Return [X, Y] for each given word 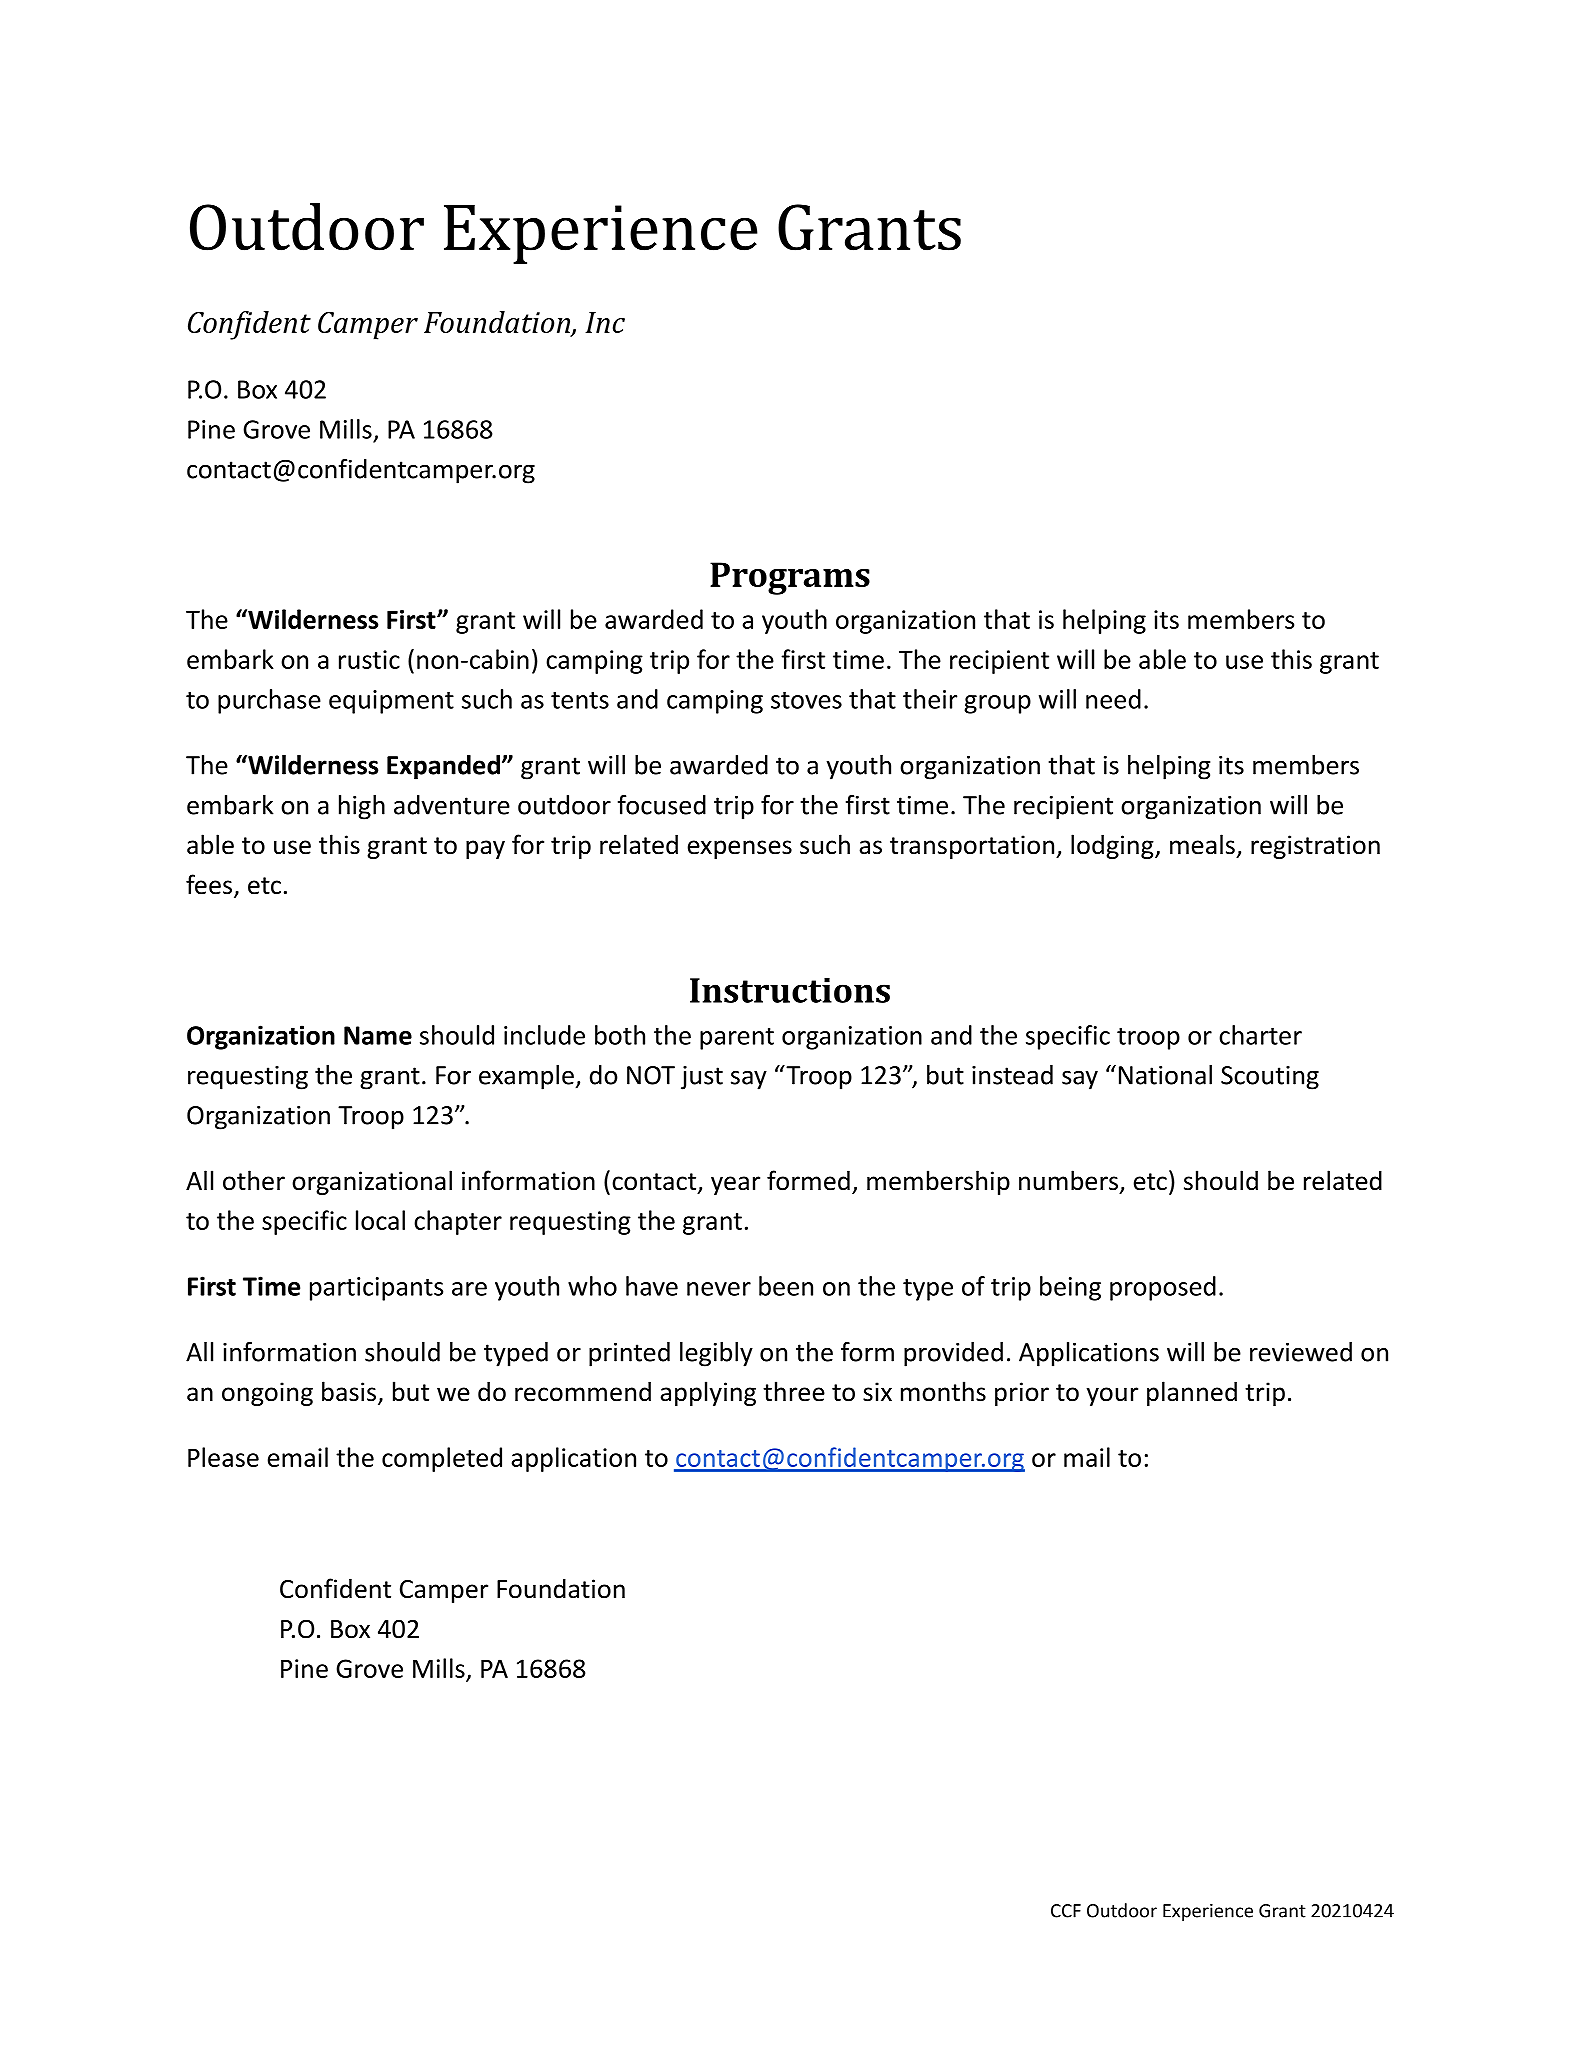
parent [737, 1039]
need [1113, 699]
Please [223, 1457]
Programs [790, 578]
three [794, 1391]
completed [442, 1459]
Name [378, 1035]
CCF [1066, 1911]
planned [1192, 1393]
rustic [369, 659]
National [1165, 1075]
